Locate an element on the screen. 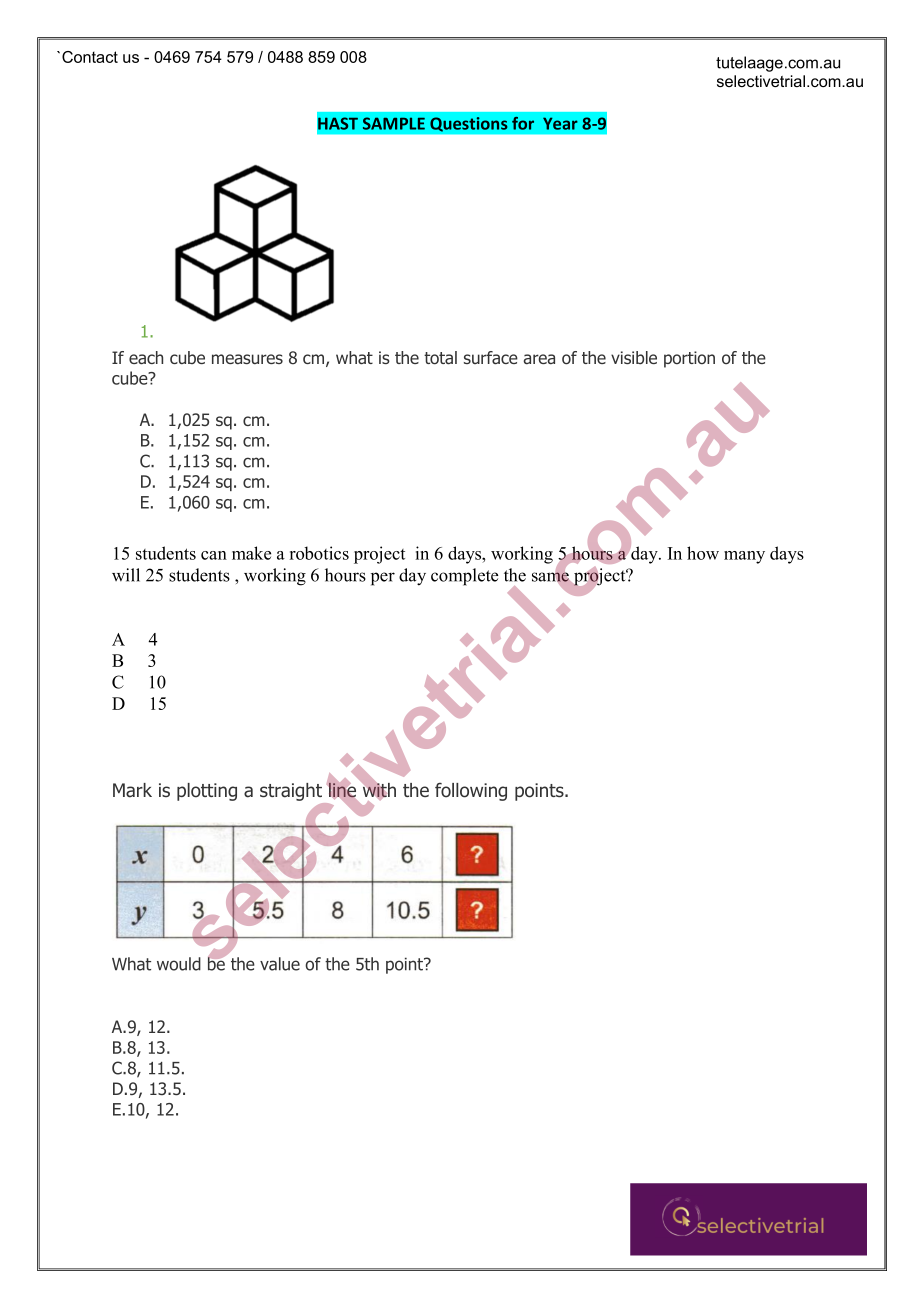  each is located at coordinates (146, 358).
